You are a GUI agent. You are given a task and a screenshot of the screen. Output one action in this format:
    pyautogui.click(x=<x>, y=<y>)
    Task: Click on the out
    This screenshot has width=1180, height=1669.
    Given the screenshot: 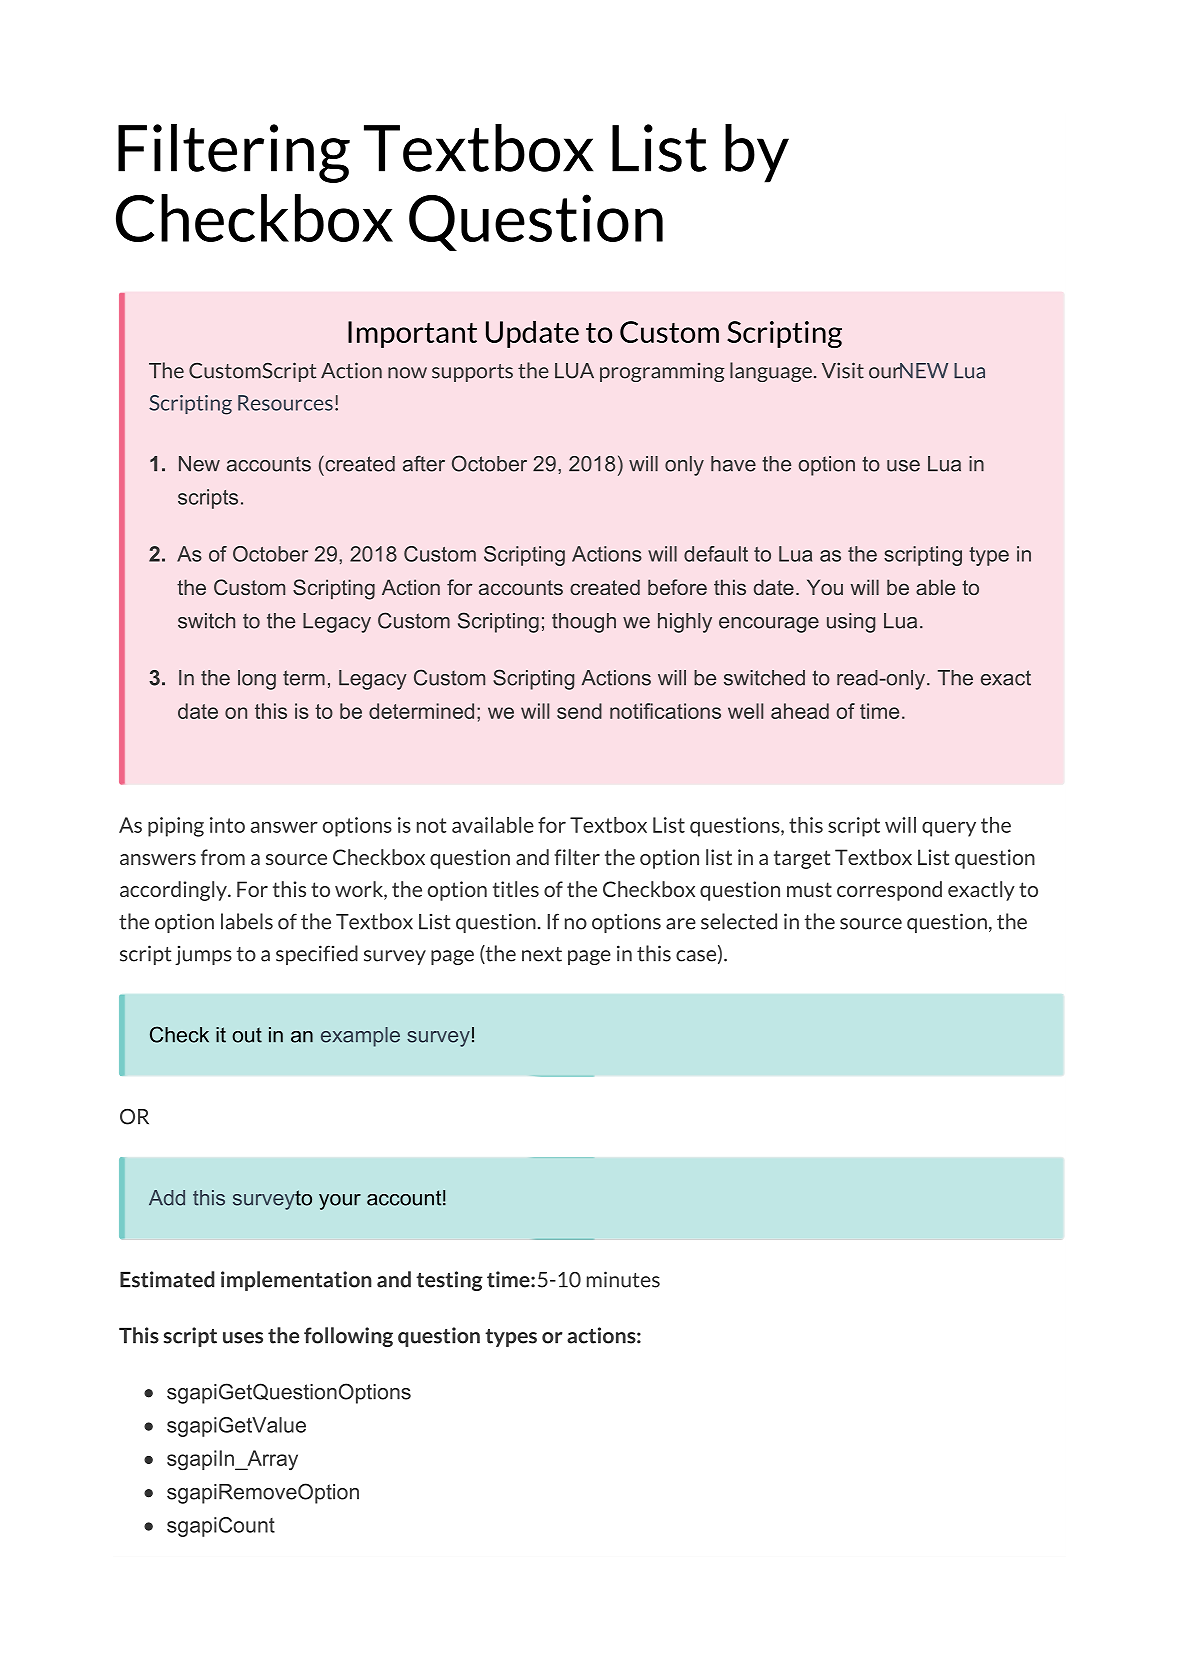 What is the action you would take?
    pyautogui.click(x=247, y=1035)
